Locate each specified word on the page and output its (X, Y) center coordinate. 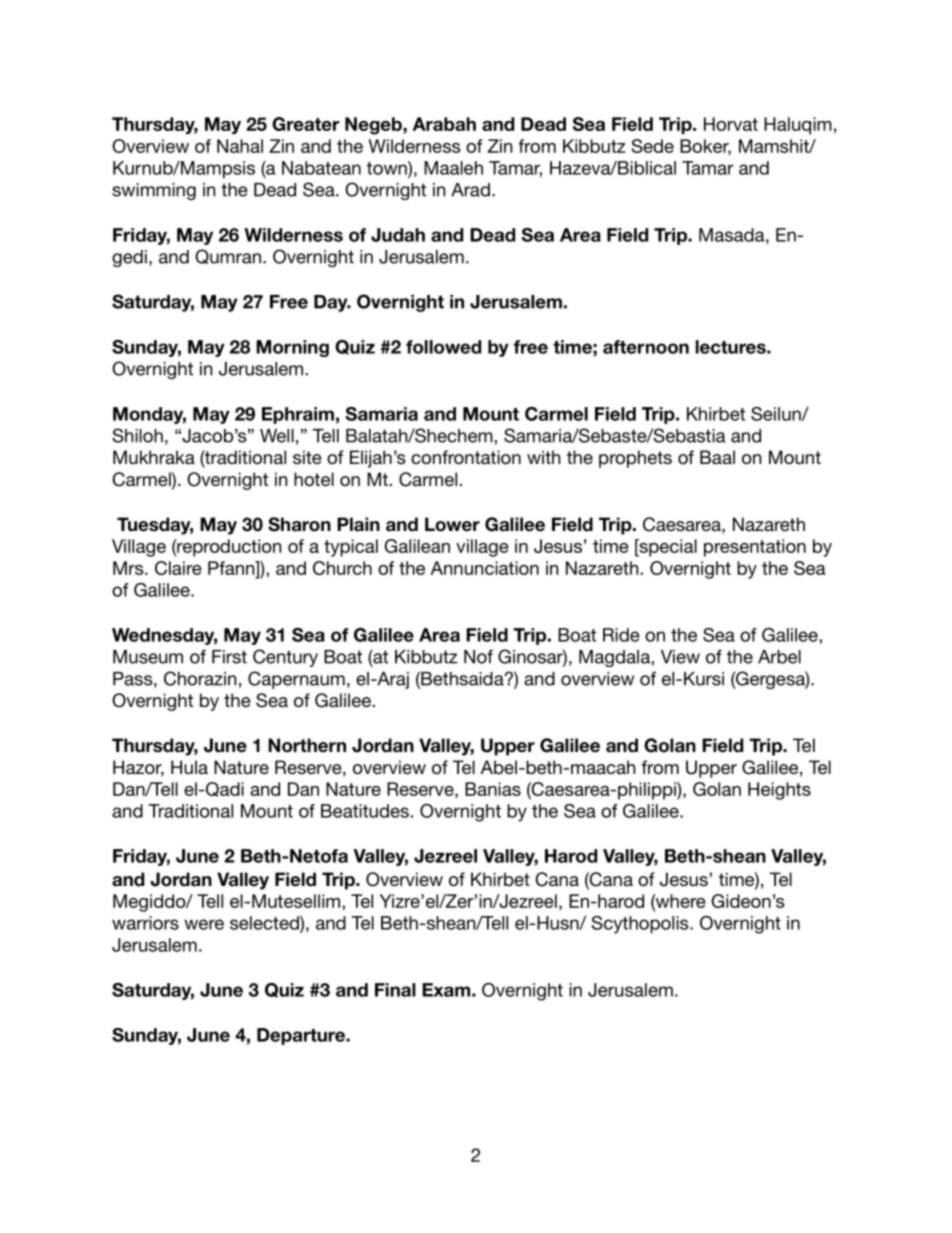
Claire (178, 568)
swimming (154, 191)
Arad (470, 190)
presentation (755, 548)
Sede (653, 146)
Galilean (417, 546)
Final (395, 990)
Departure (302, 1036)
